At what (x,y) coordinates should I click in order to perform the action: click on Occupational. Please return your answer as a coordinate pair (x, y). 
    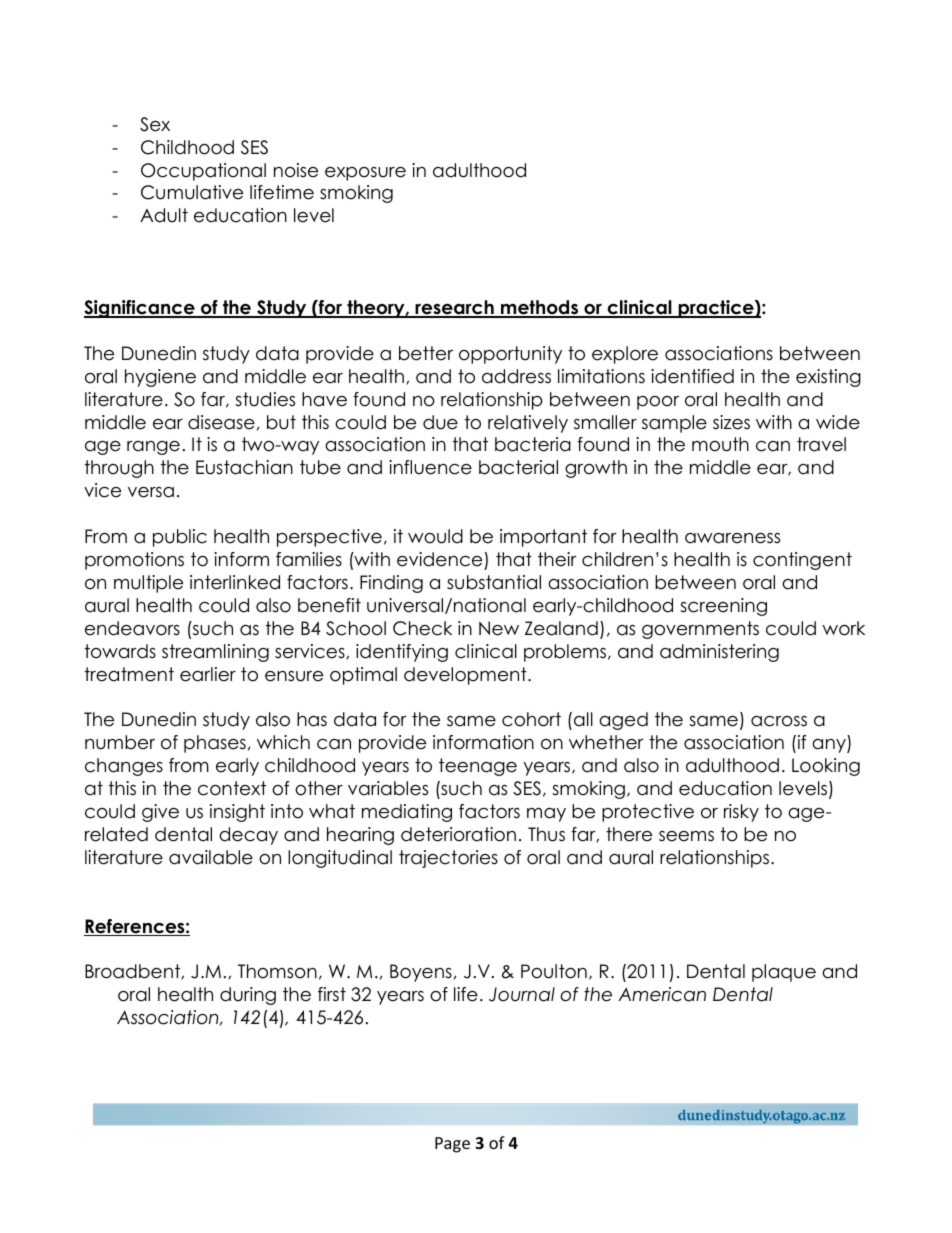
    Looking at the image, I should click on (203, 172).
